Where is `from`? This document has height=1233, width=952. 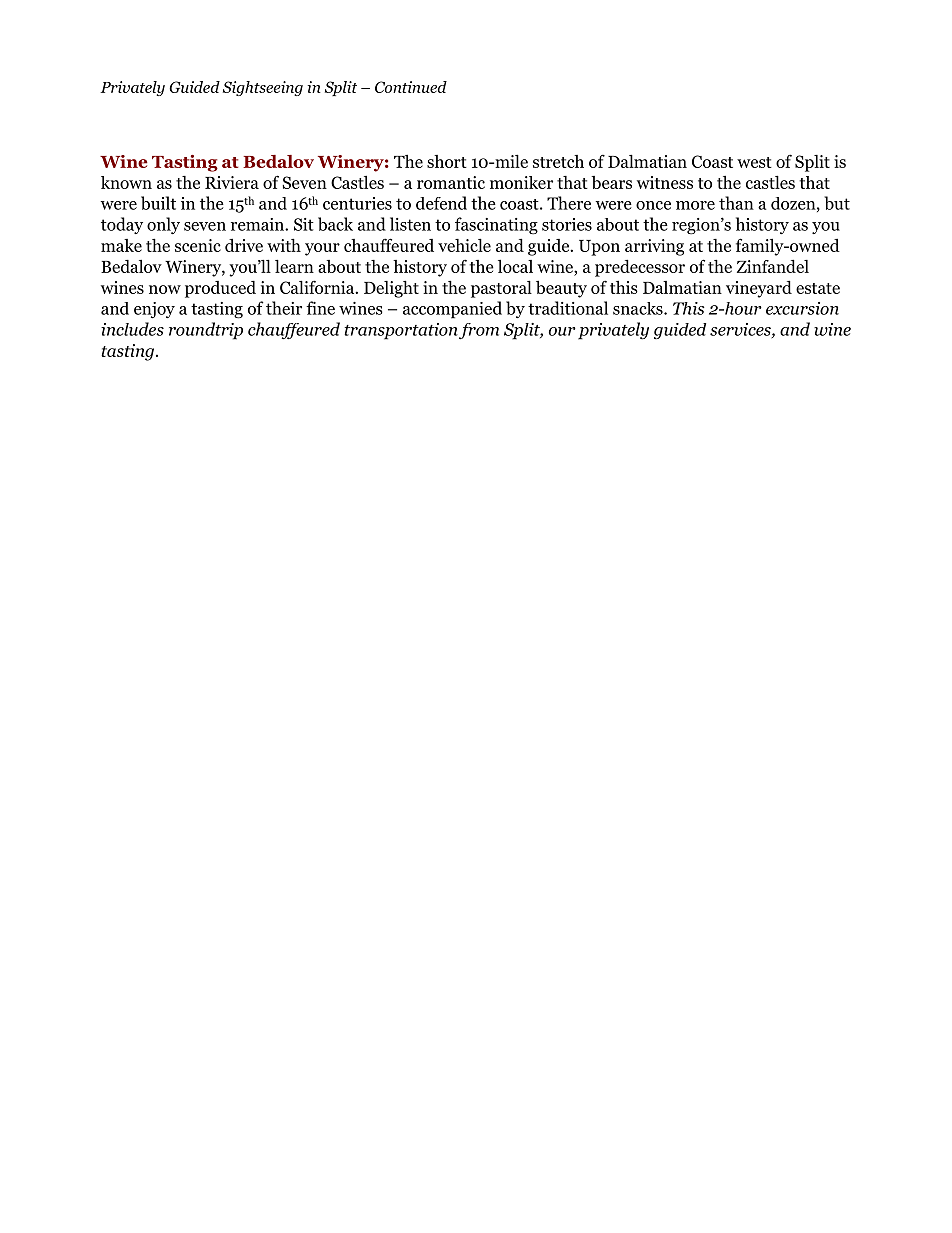 from is located at coordinates (479, 331).
